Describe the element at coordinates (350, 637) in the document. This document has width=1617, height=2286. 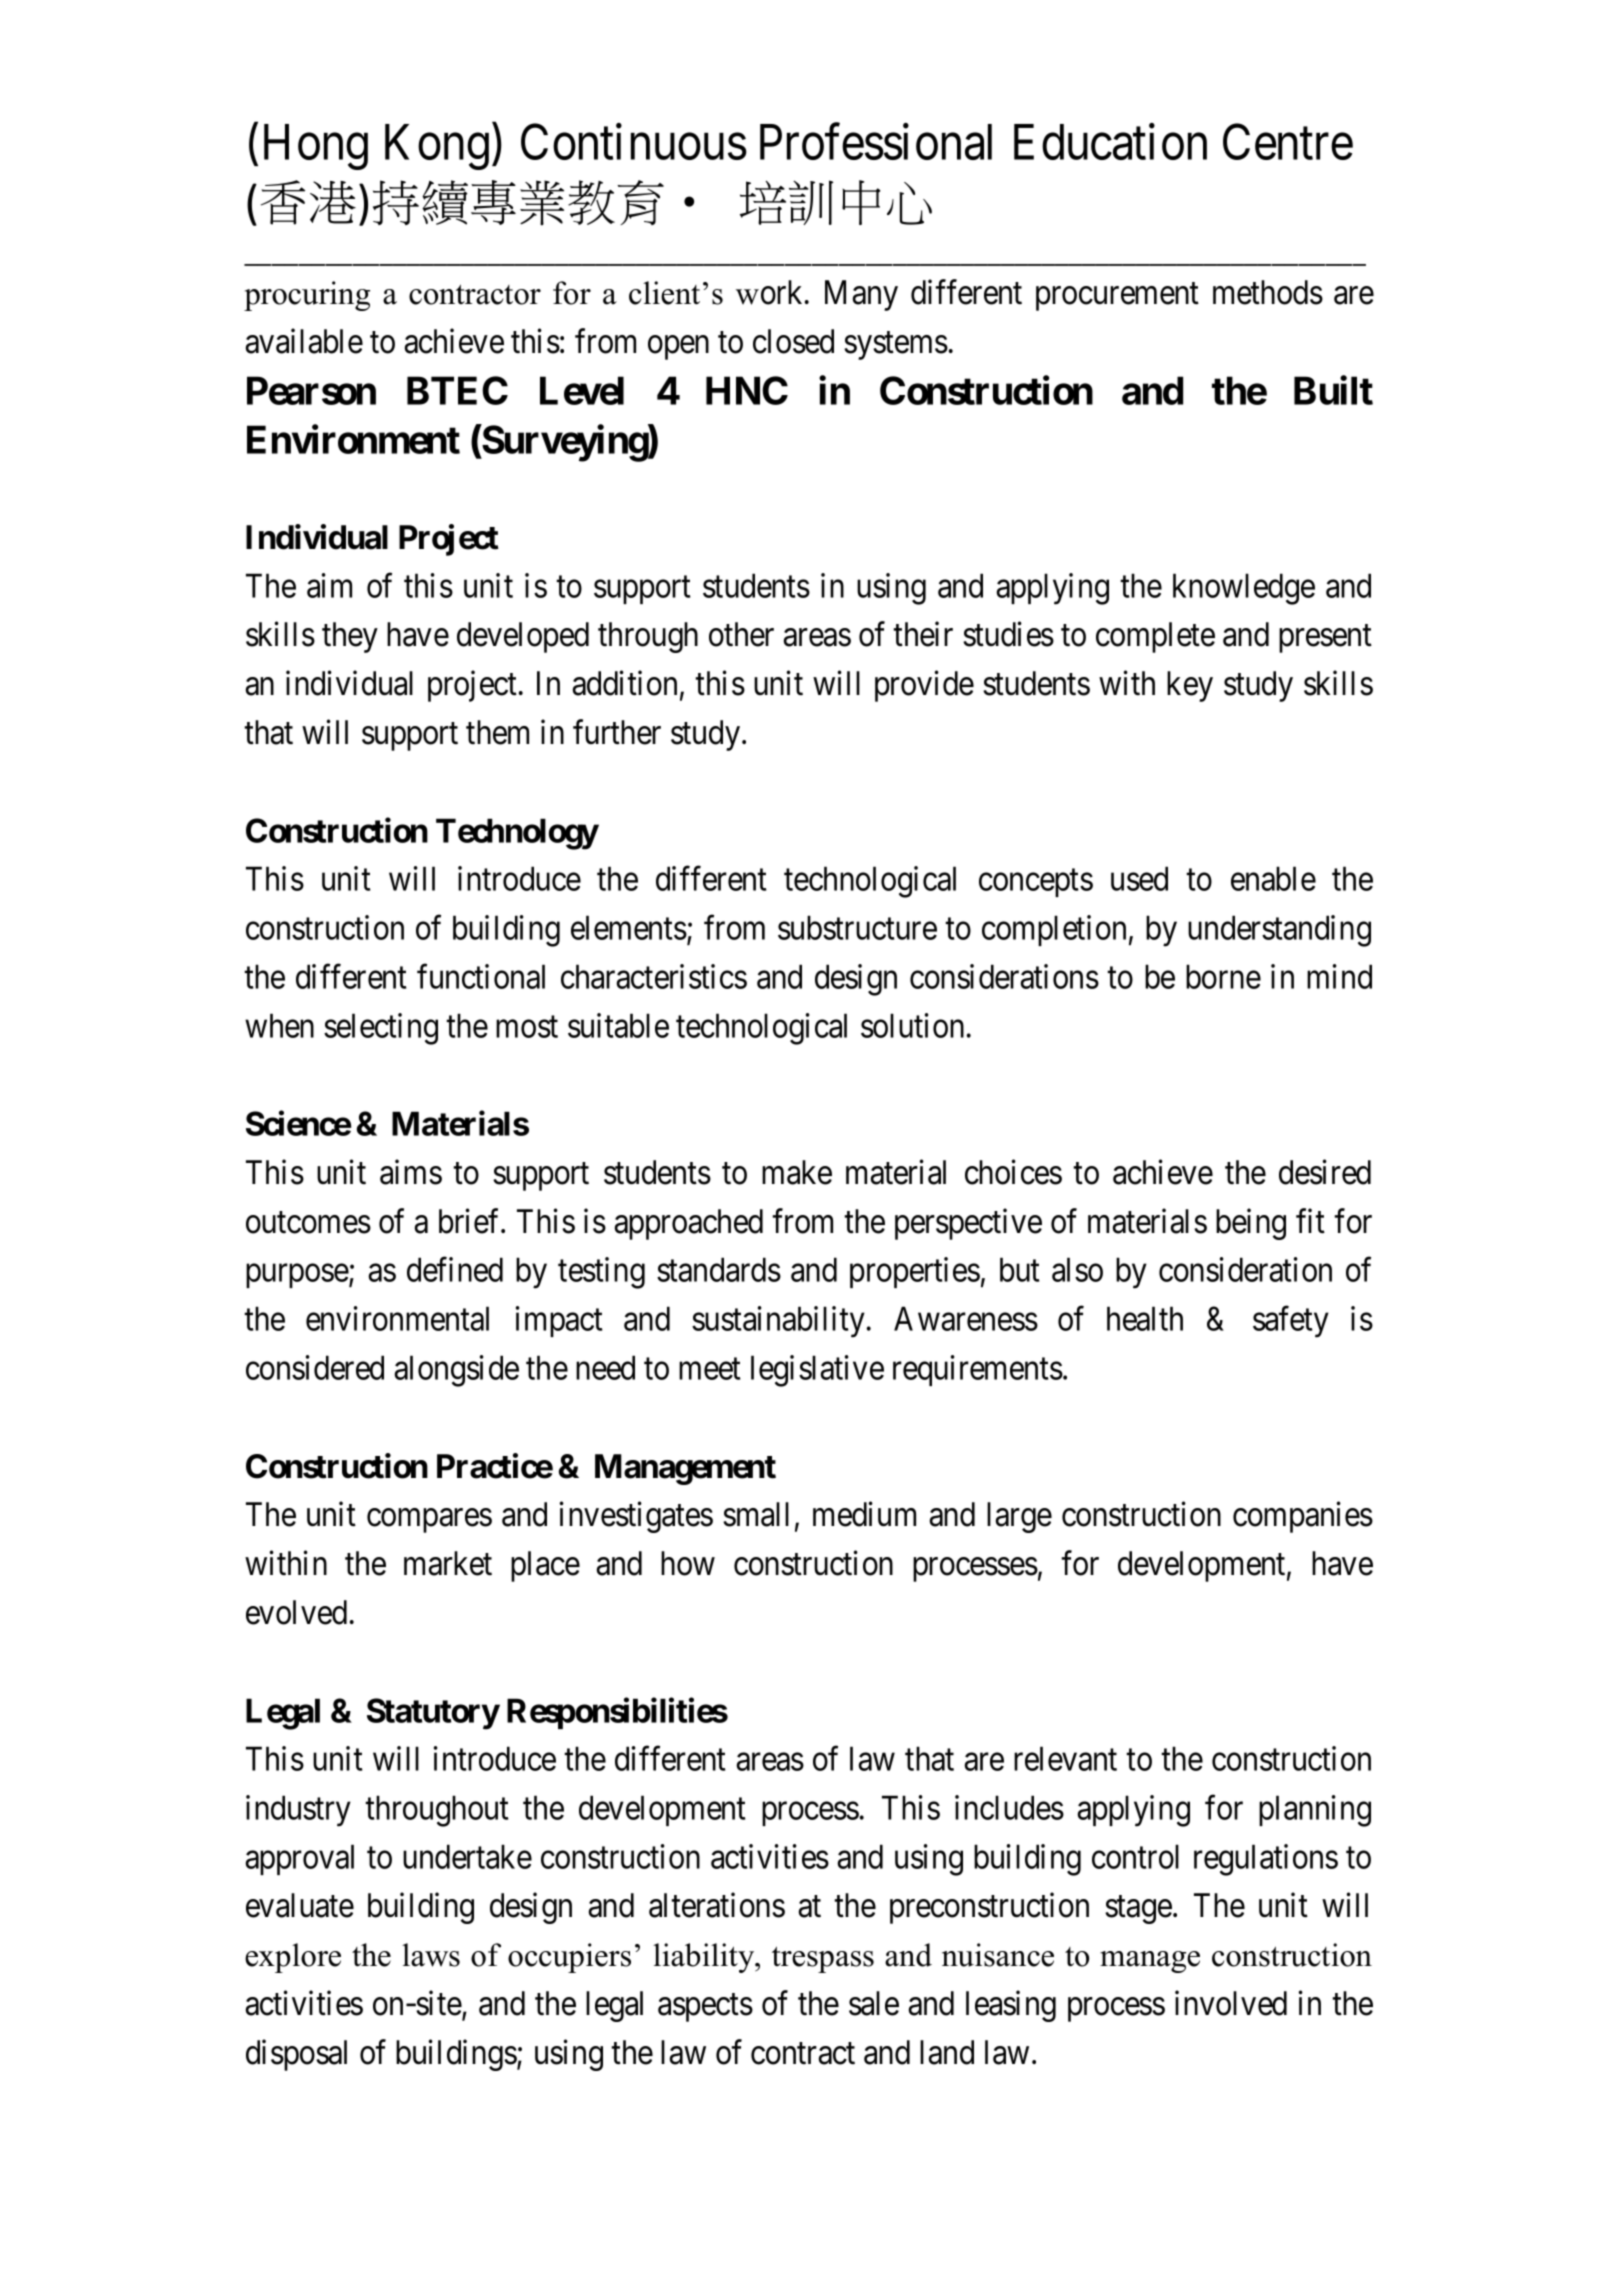
I see `they` at that location.
